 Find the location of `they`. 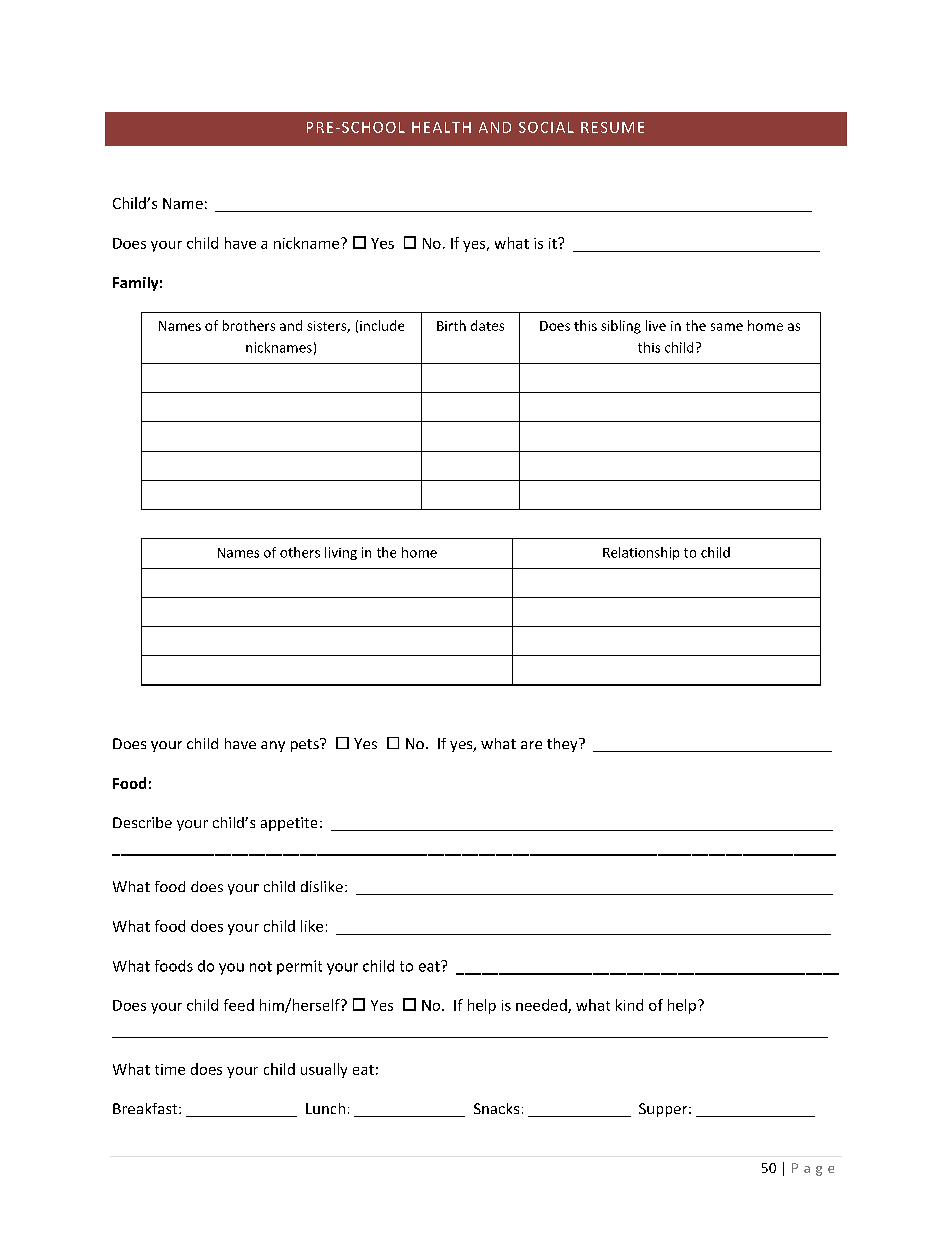

they is located at coordinates (563, 745).
